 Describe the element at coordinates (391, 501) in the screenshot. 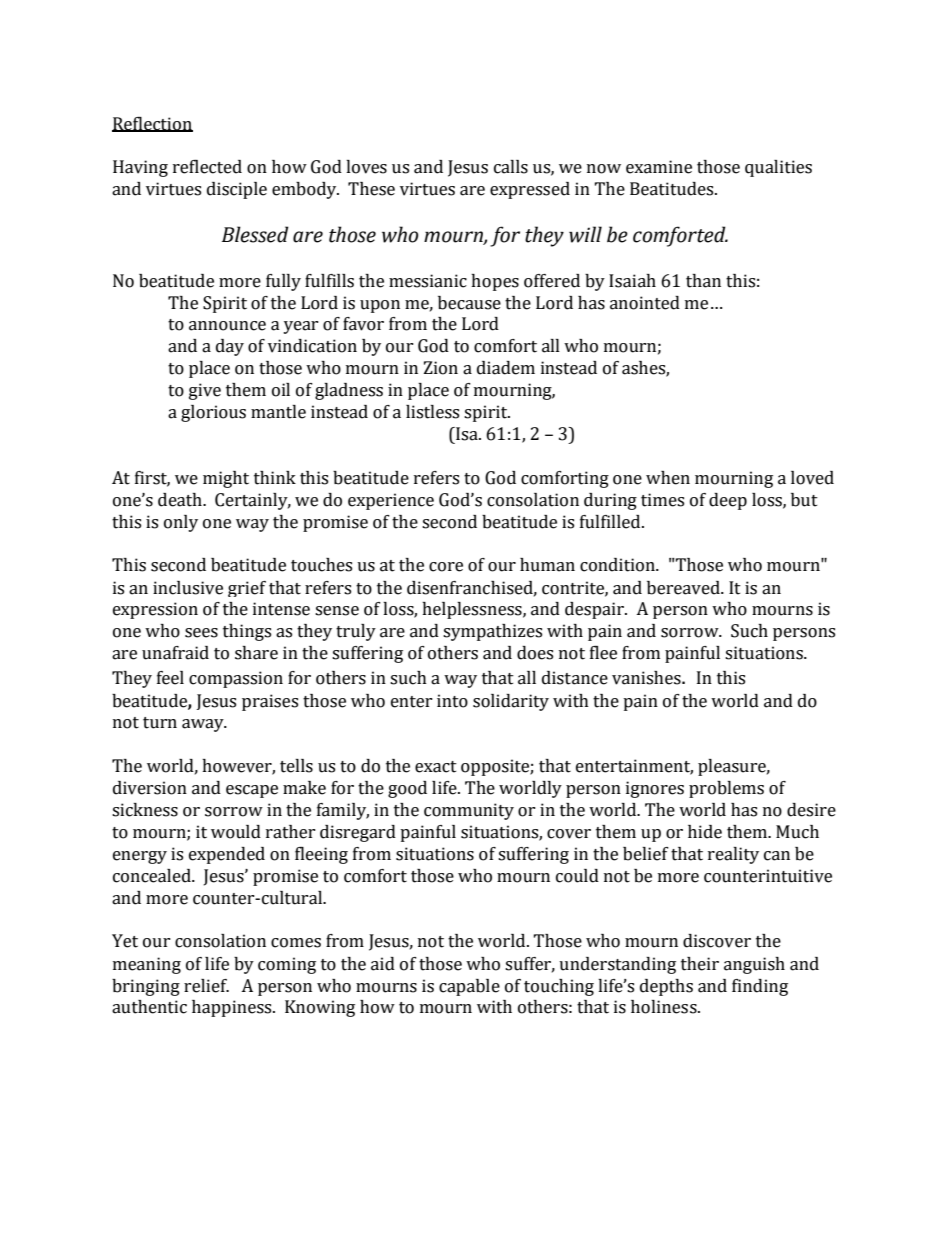

I see `experience` at that location.
